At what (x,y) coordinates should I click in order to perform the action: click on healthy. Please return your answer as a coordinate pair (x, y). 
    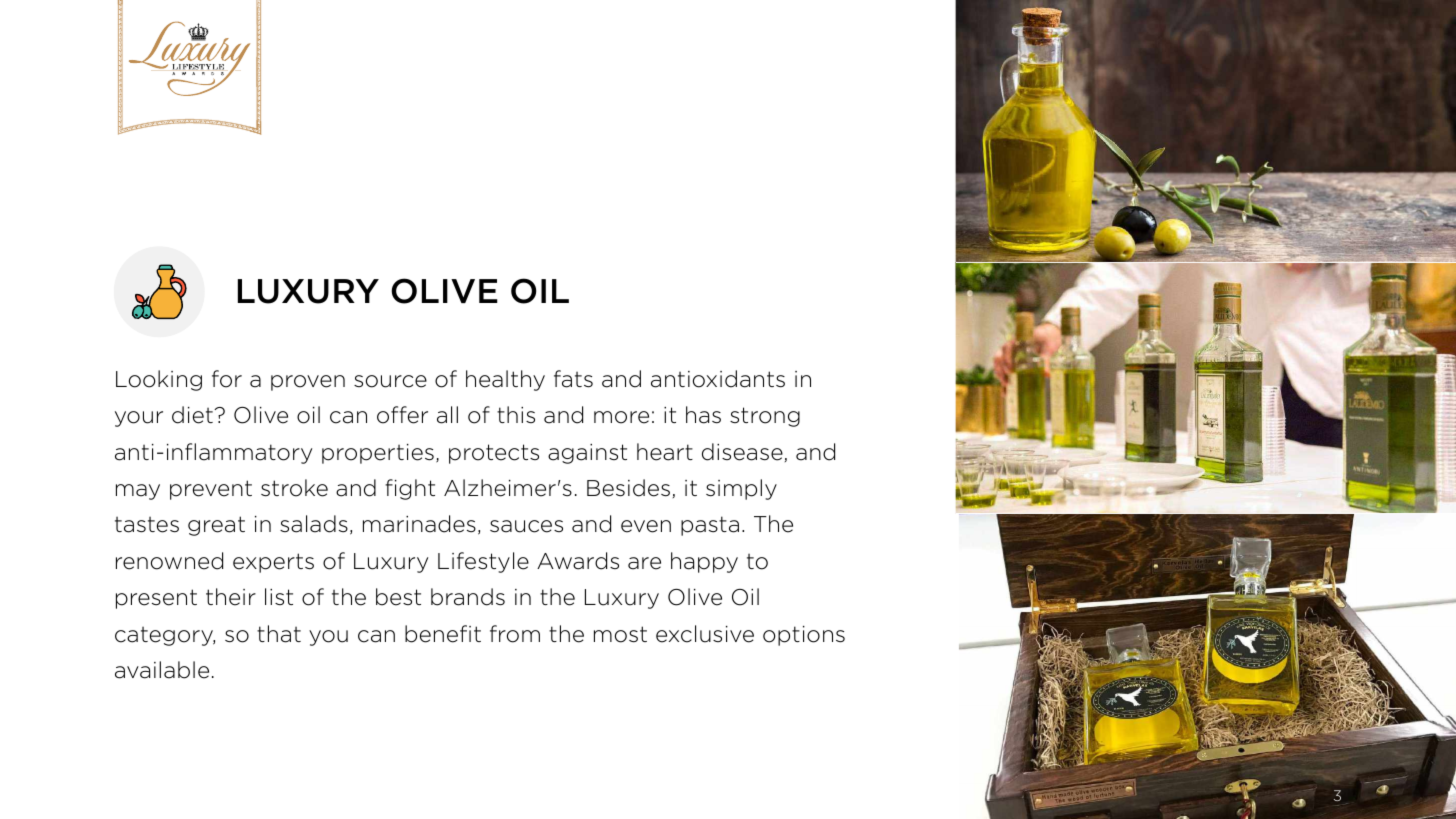
    Looking at the image, I should click on (505, 380).
